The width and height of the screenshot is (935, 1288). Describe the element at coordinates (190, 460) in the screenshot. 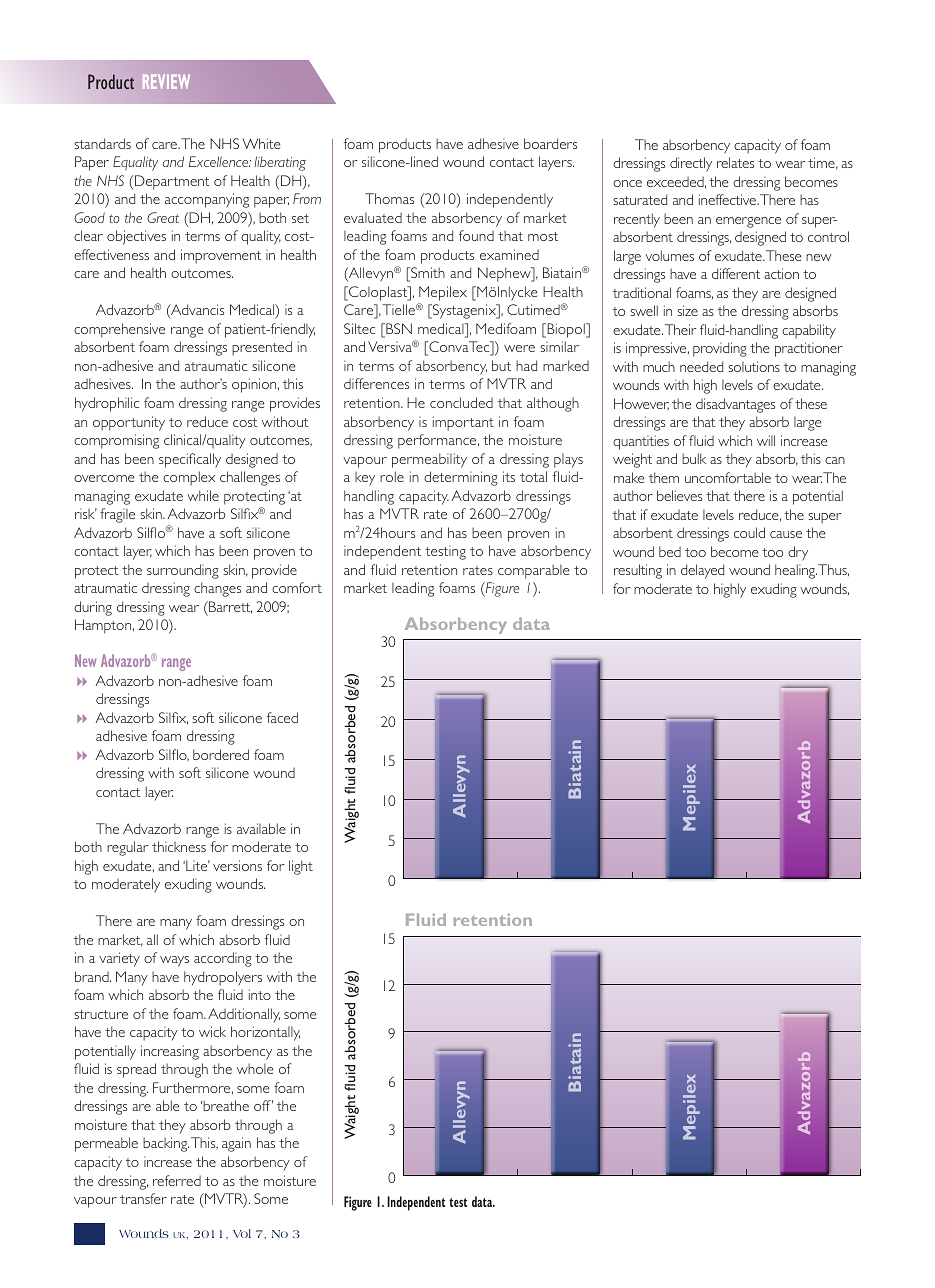

I see `specifically` at that location.
